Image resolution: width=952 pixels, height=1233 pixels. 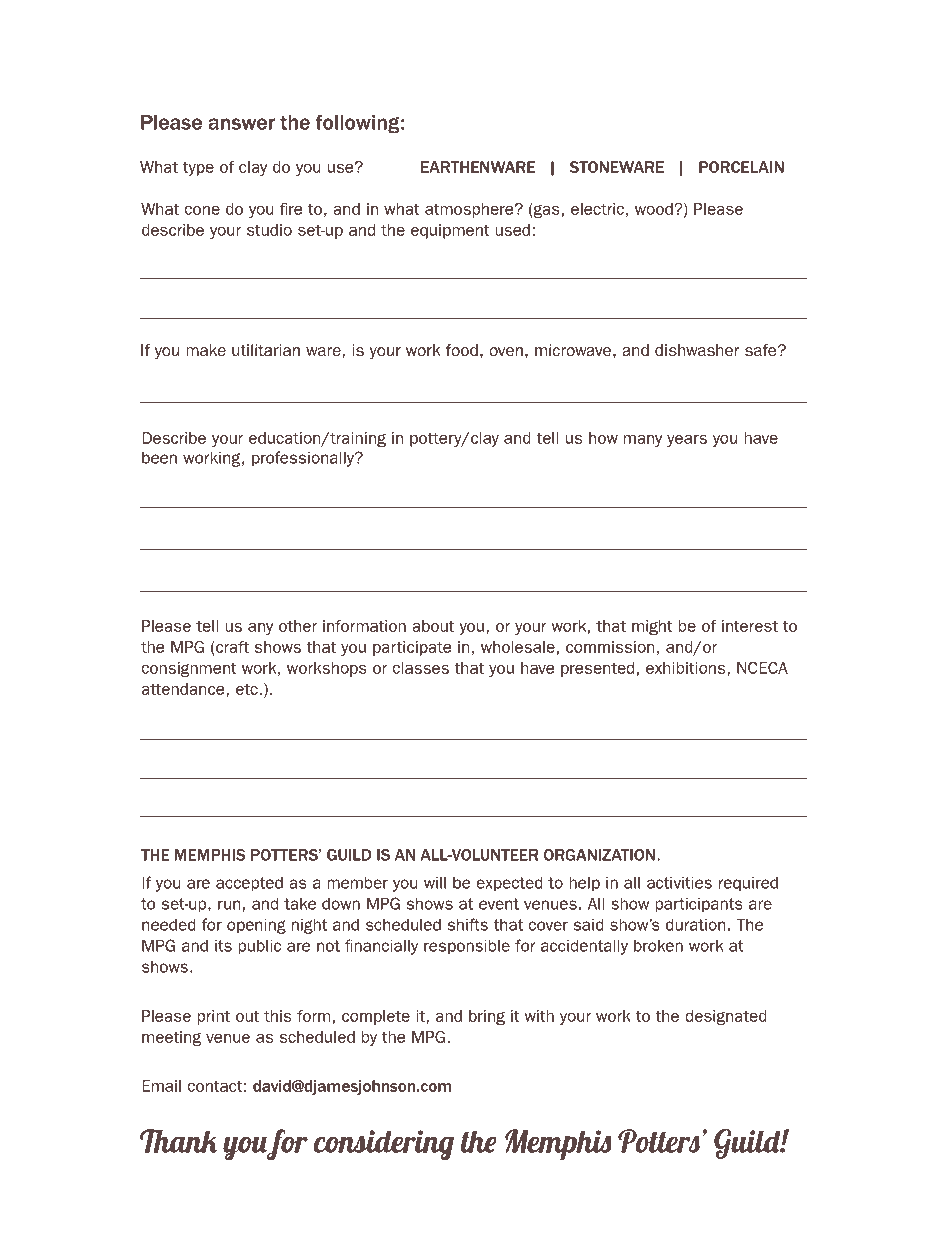 What do you see at coordinates (214, 1017) in the document?
I see `print` at bounding box center [214, 1017].
